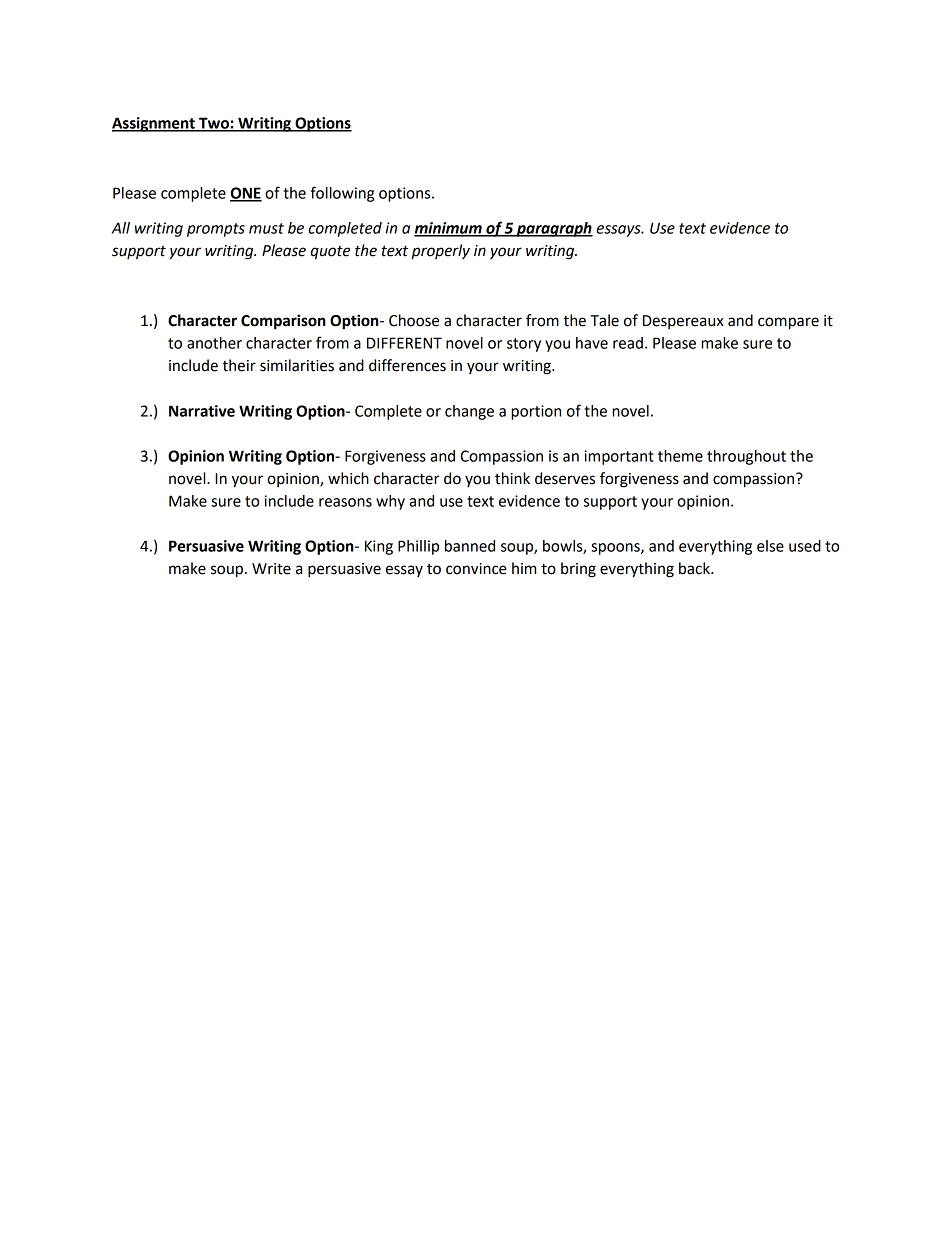 Image resolution: width=952 pixels, height=1233 pixels. I want to click on throughout, so click(746, 457).
